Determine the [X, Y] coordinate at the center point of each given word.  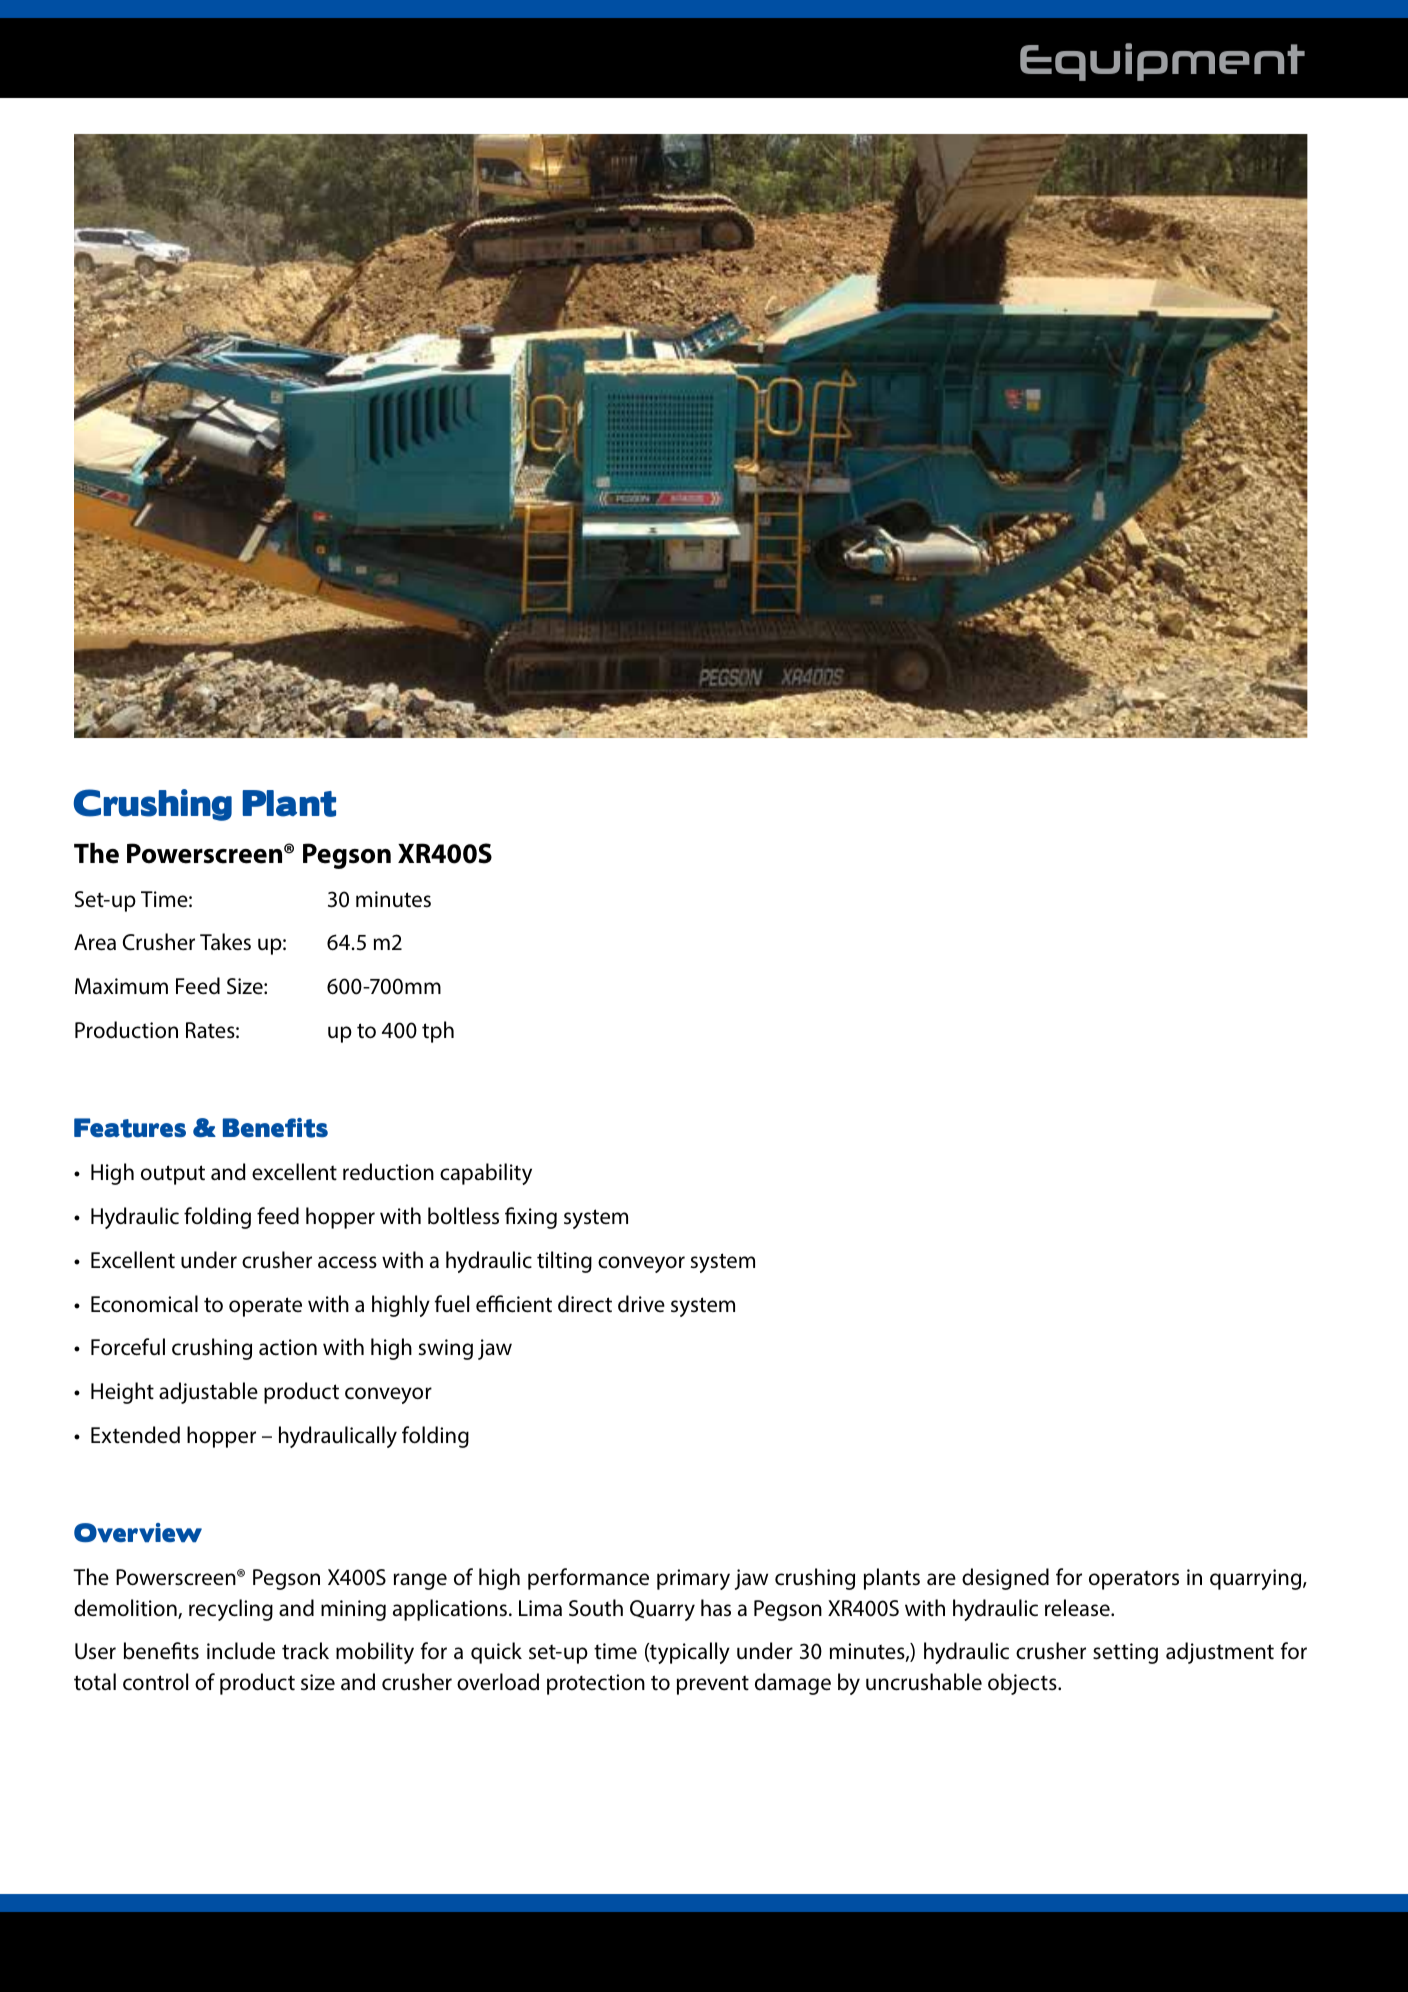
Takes [225, 942]
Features [130, 1128]
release [1078, 1608]
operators [1134, 1580]
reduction [388, 1172]
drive [641, 1303]
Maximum [121, 986]
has [716, 1608]
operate [265, 1307]
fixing [531, 1218]
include [241, 1651]
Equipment [1162, 62]
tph [438, 1032]
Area [95, 942]
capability [486, 1174]
